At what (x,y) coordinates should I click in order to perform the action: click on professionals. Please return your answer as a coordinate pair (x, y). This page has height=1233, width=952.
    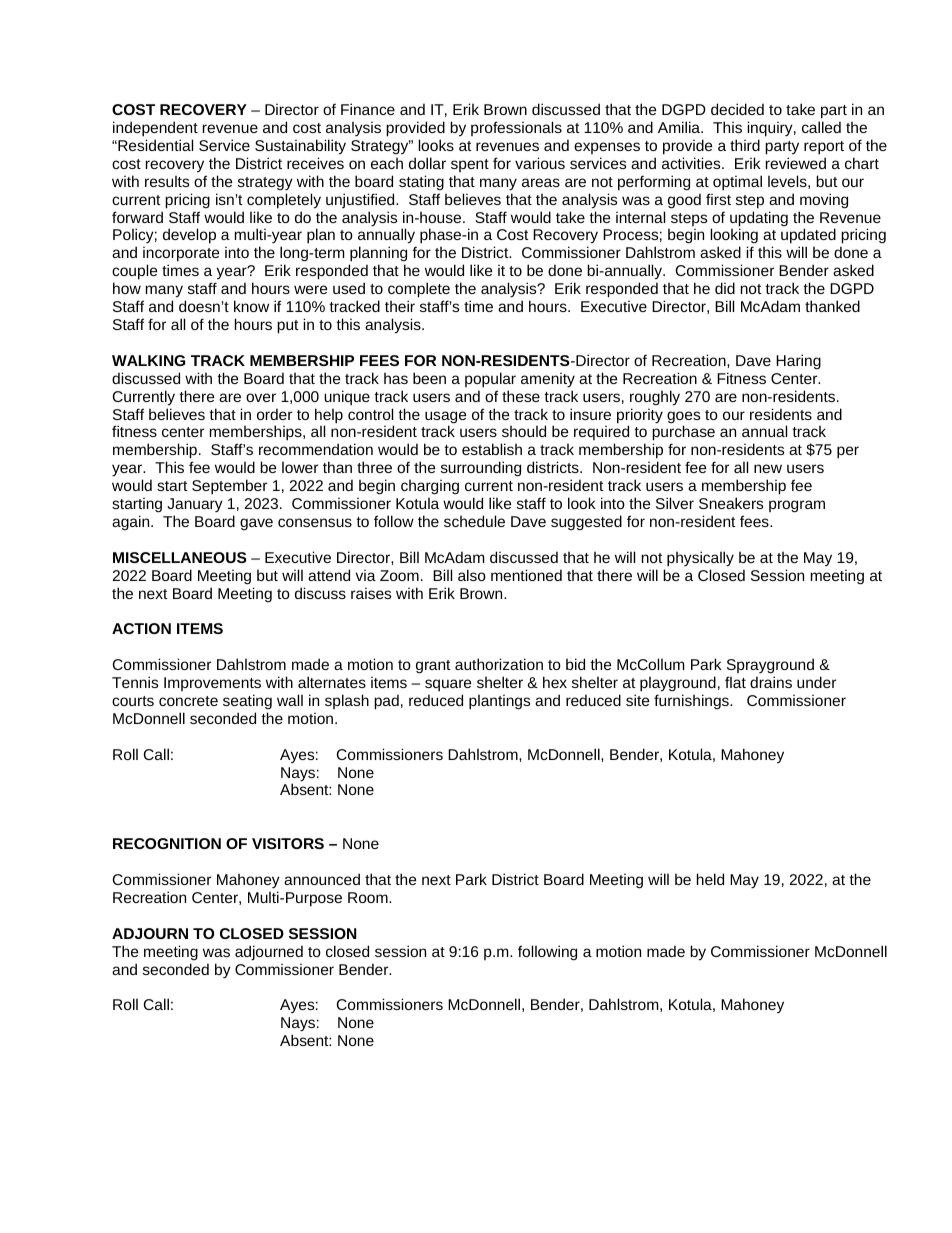
    Looking at the image, I should click on (516, 128).
